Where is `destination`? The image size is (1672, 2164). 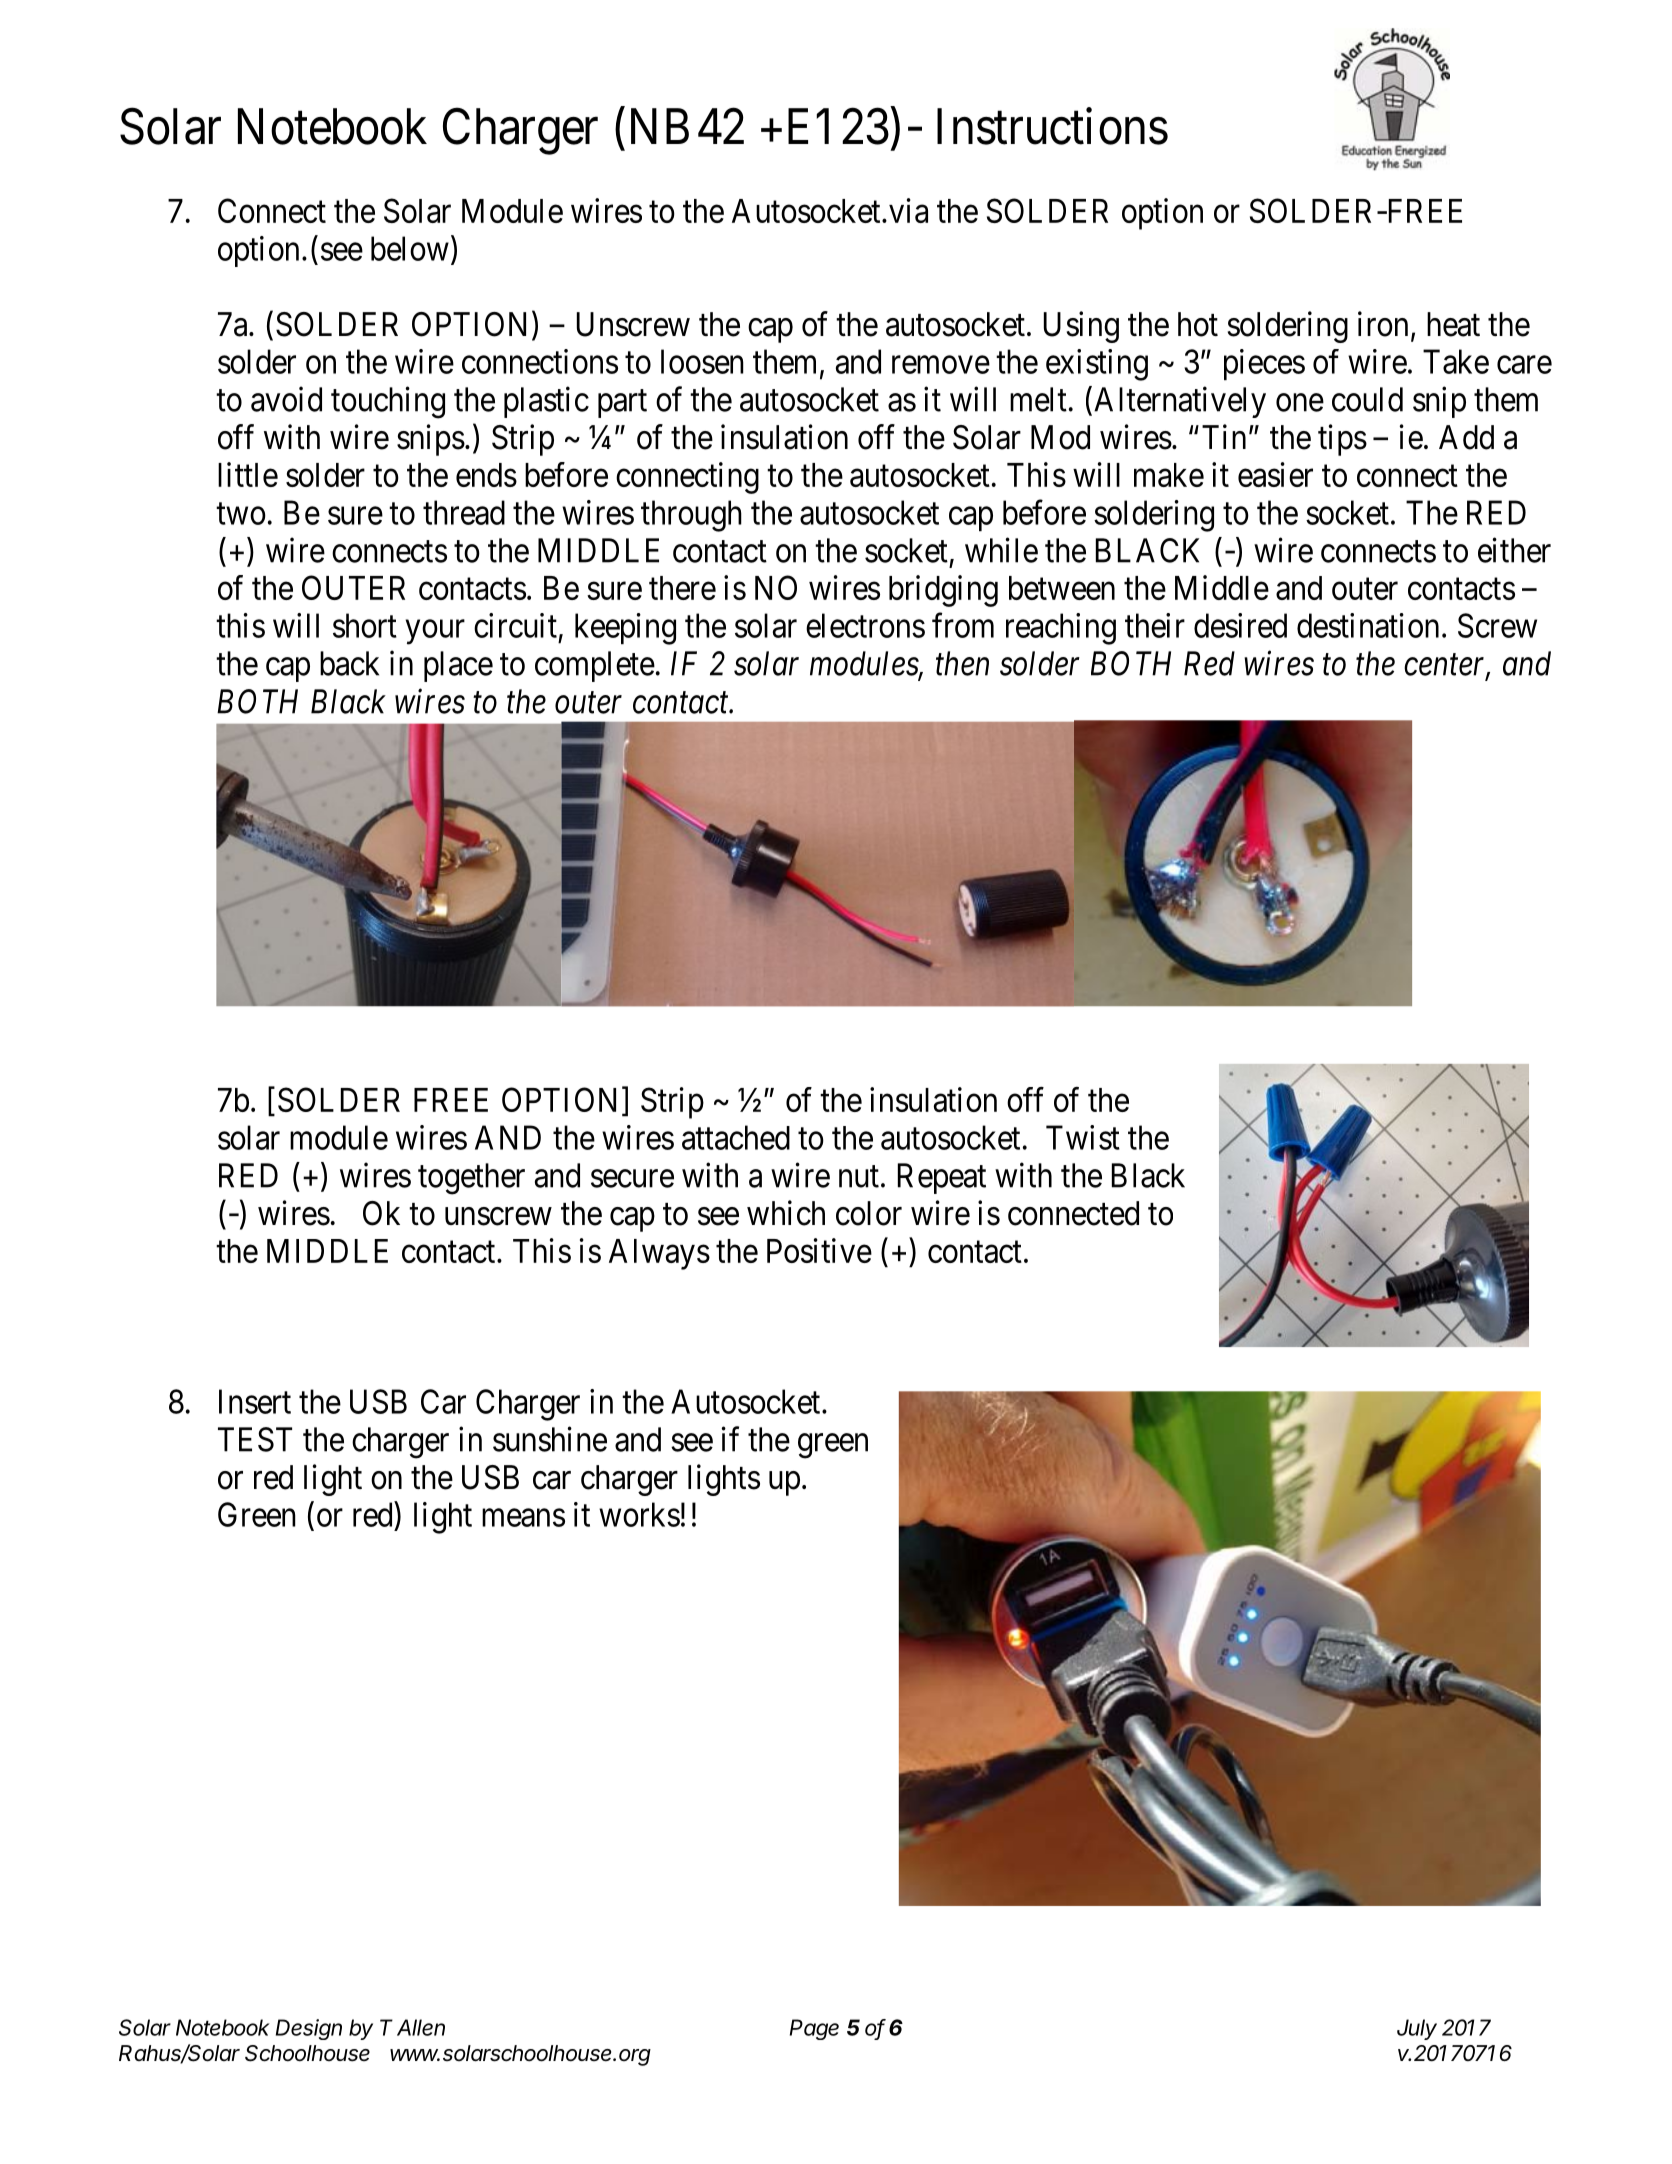 destination is located at coordinates (1368, 625).
